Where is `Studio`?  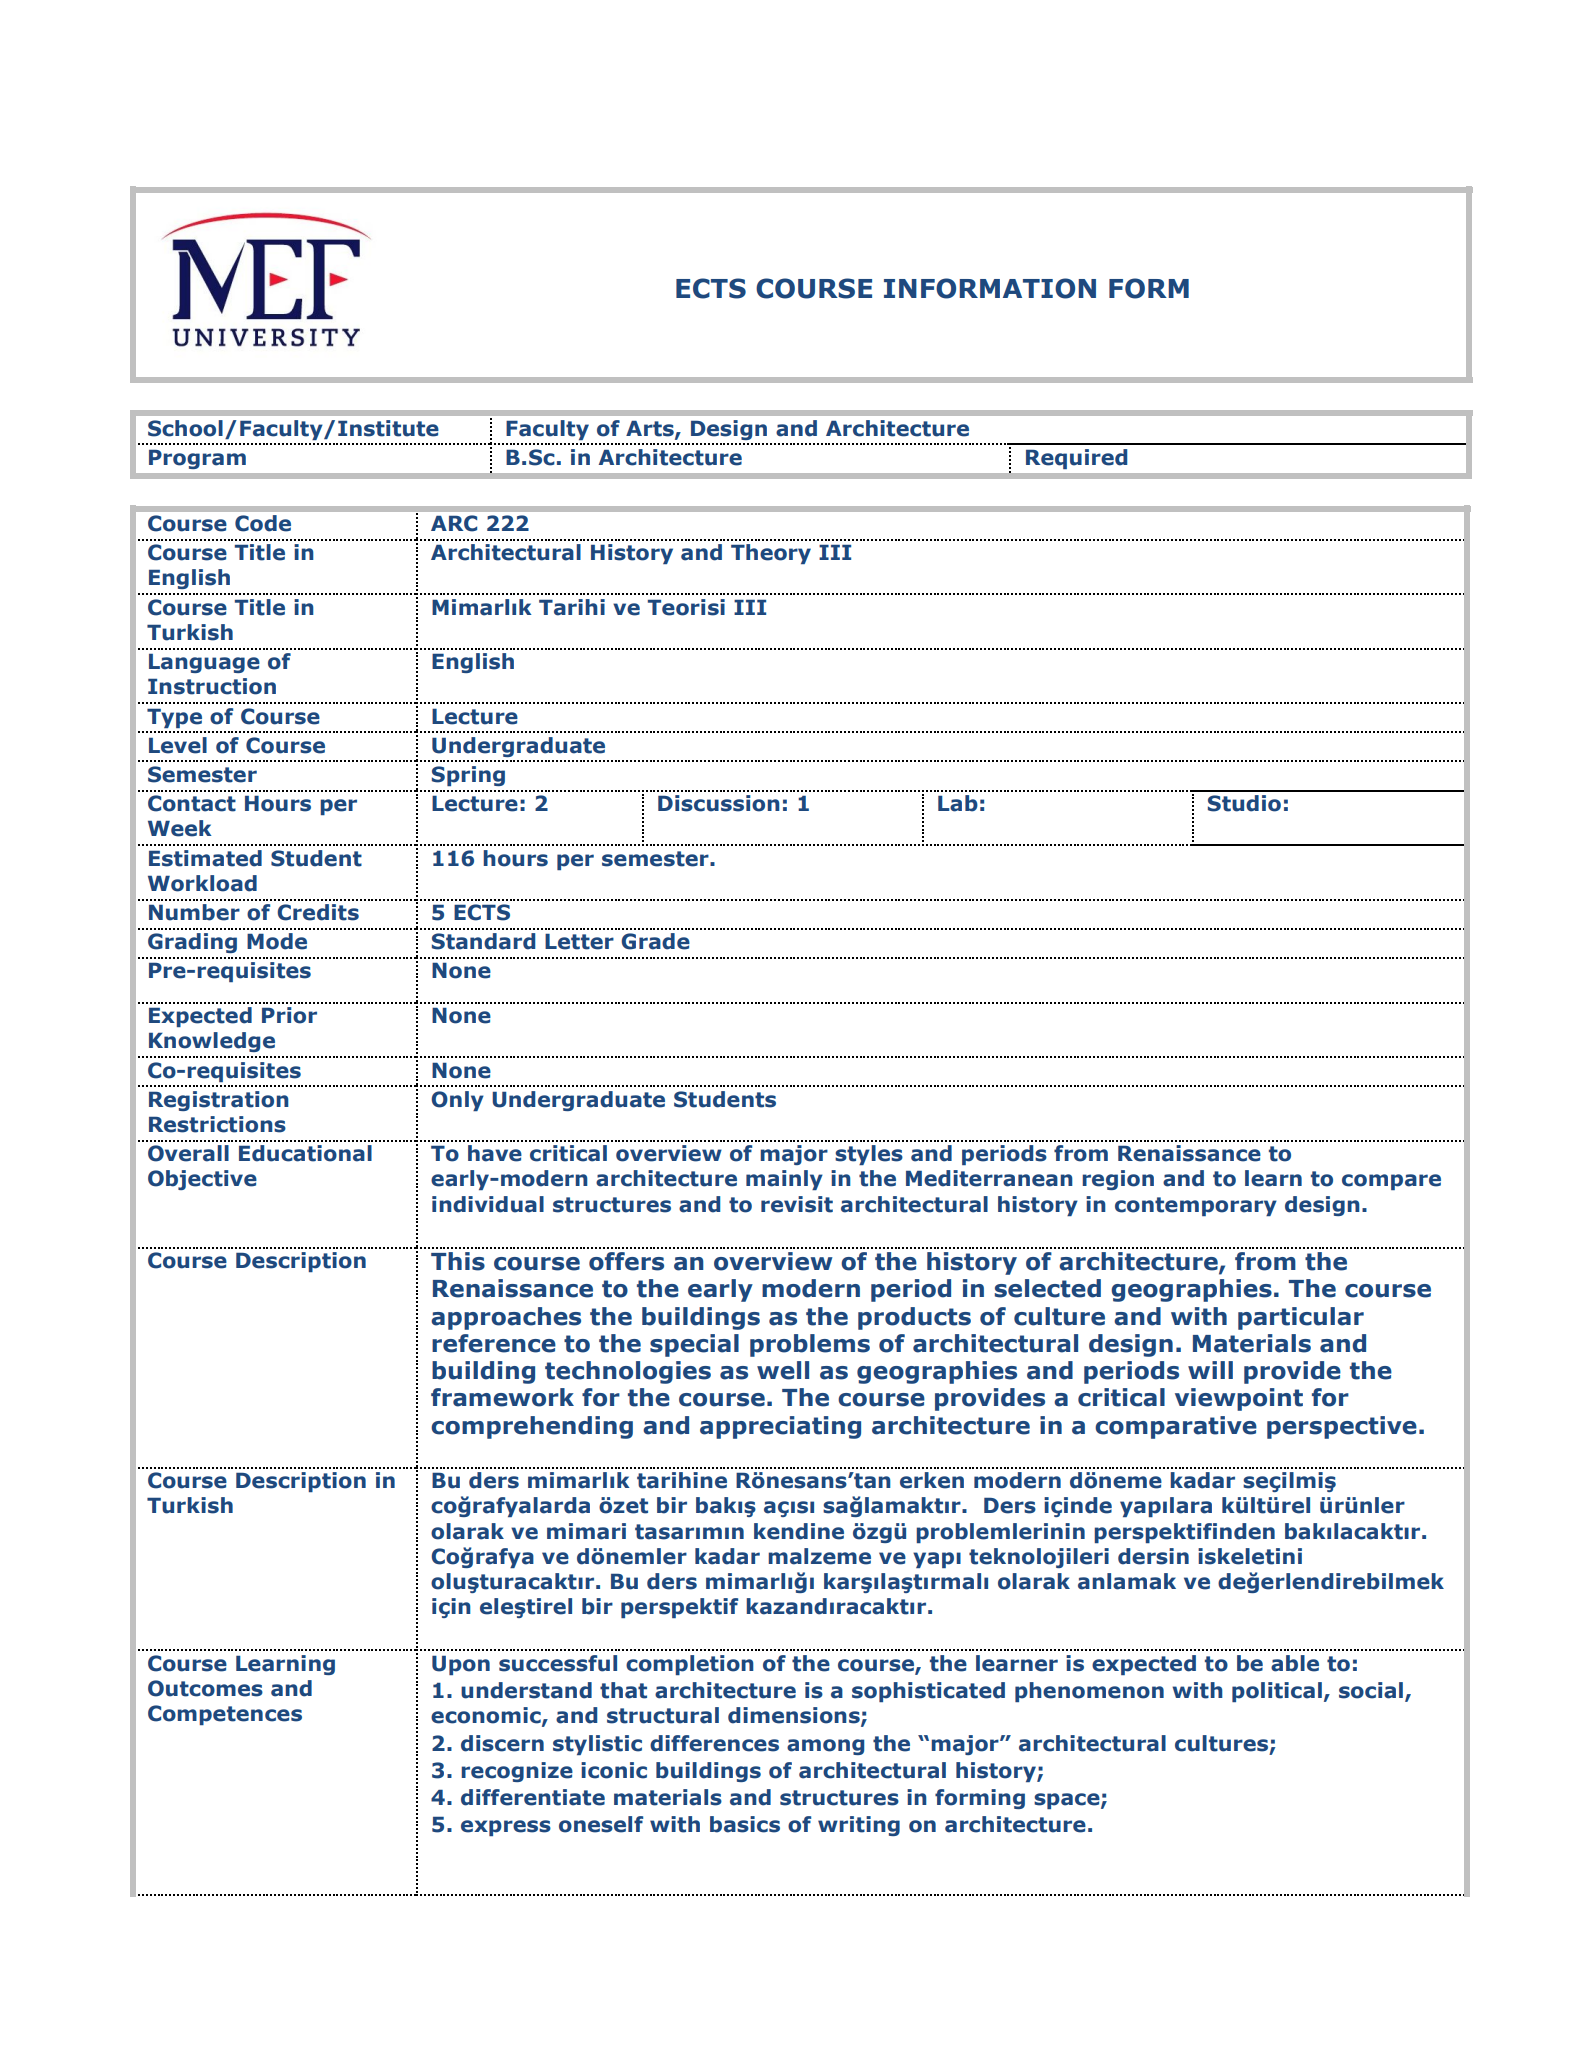
Studio is located at coordinates (1244, 803).
